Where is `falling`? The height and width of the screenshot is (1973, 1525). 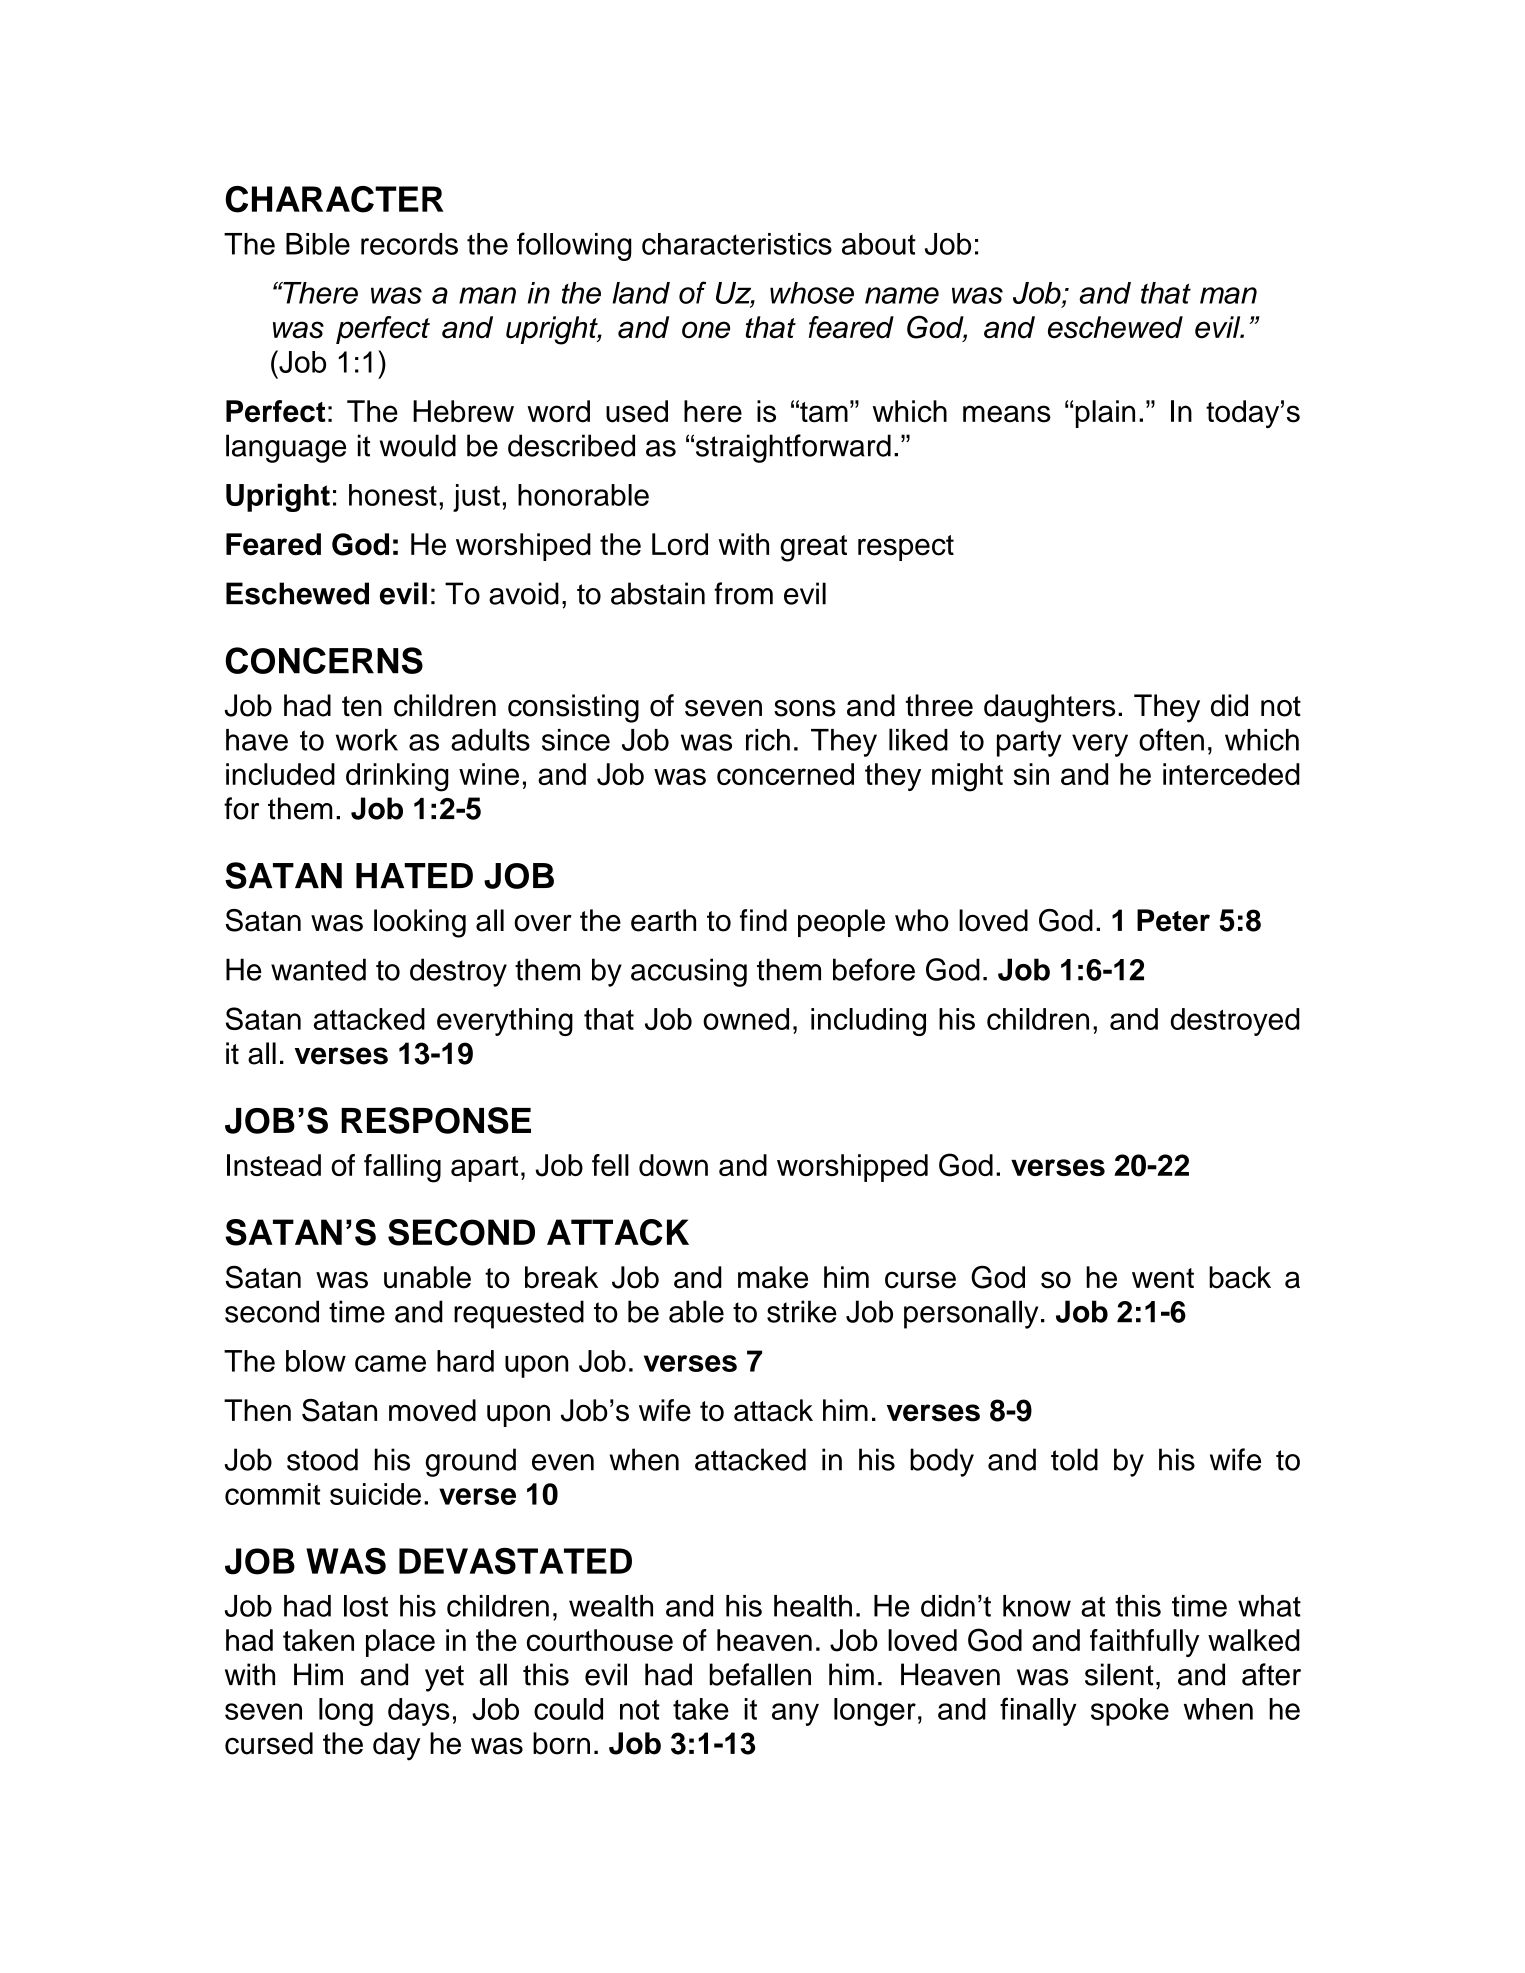 falling is located at coordinates (402, 1168).
